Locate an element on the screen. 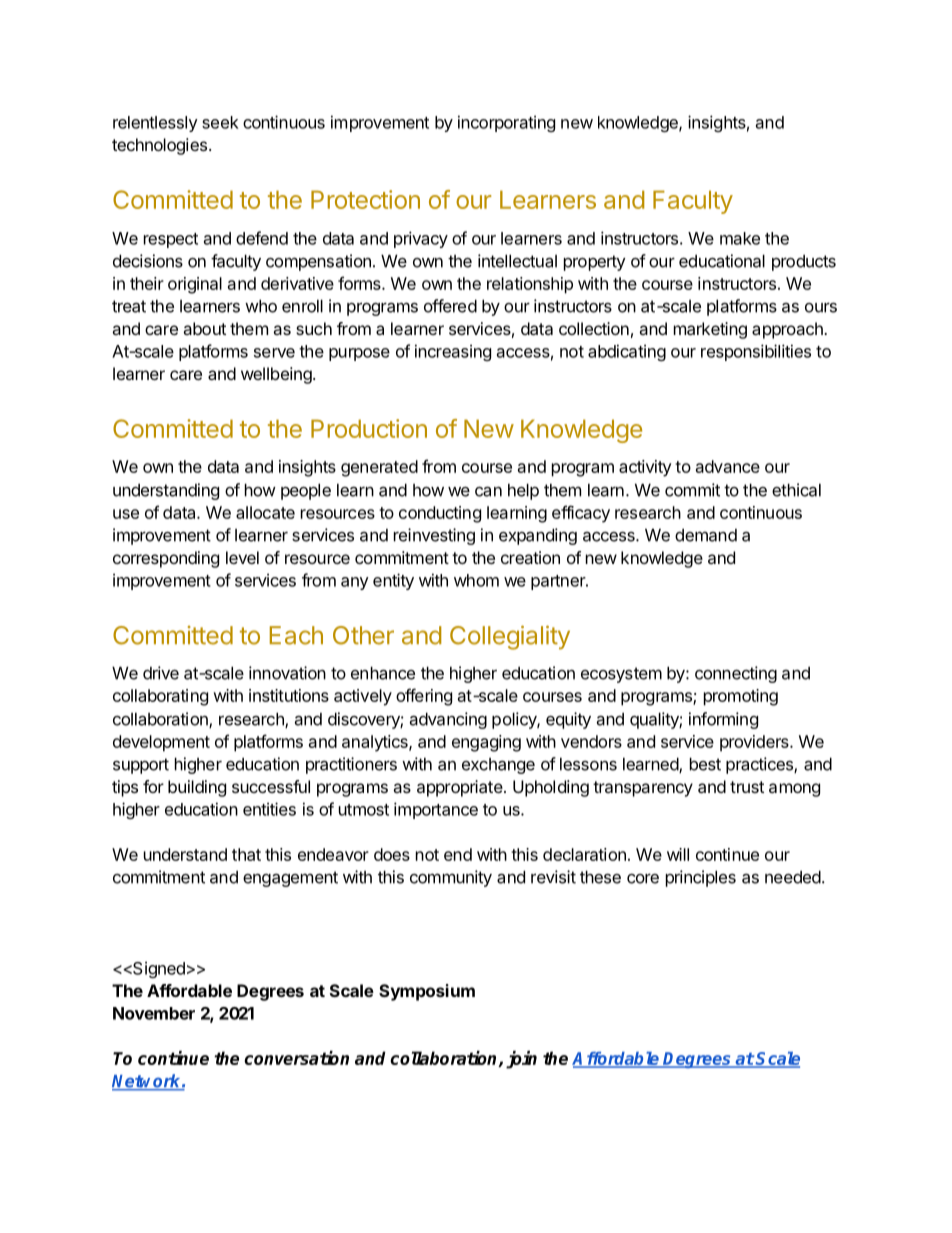 The image size is (952, 1233). engaging is located at coordinates (486, 743).
